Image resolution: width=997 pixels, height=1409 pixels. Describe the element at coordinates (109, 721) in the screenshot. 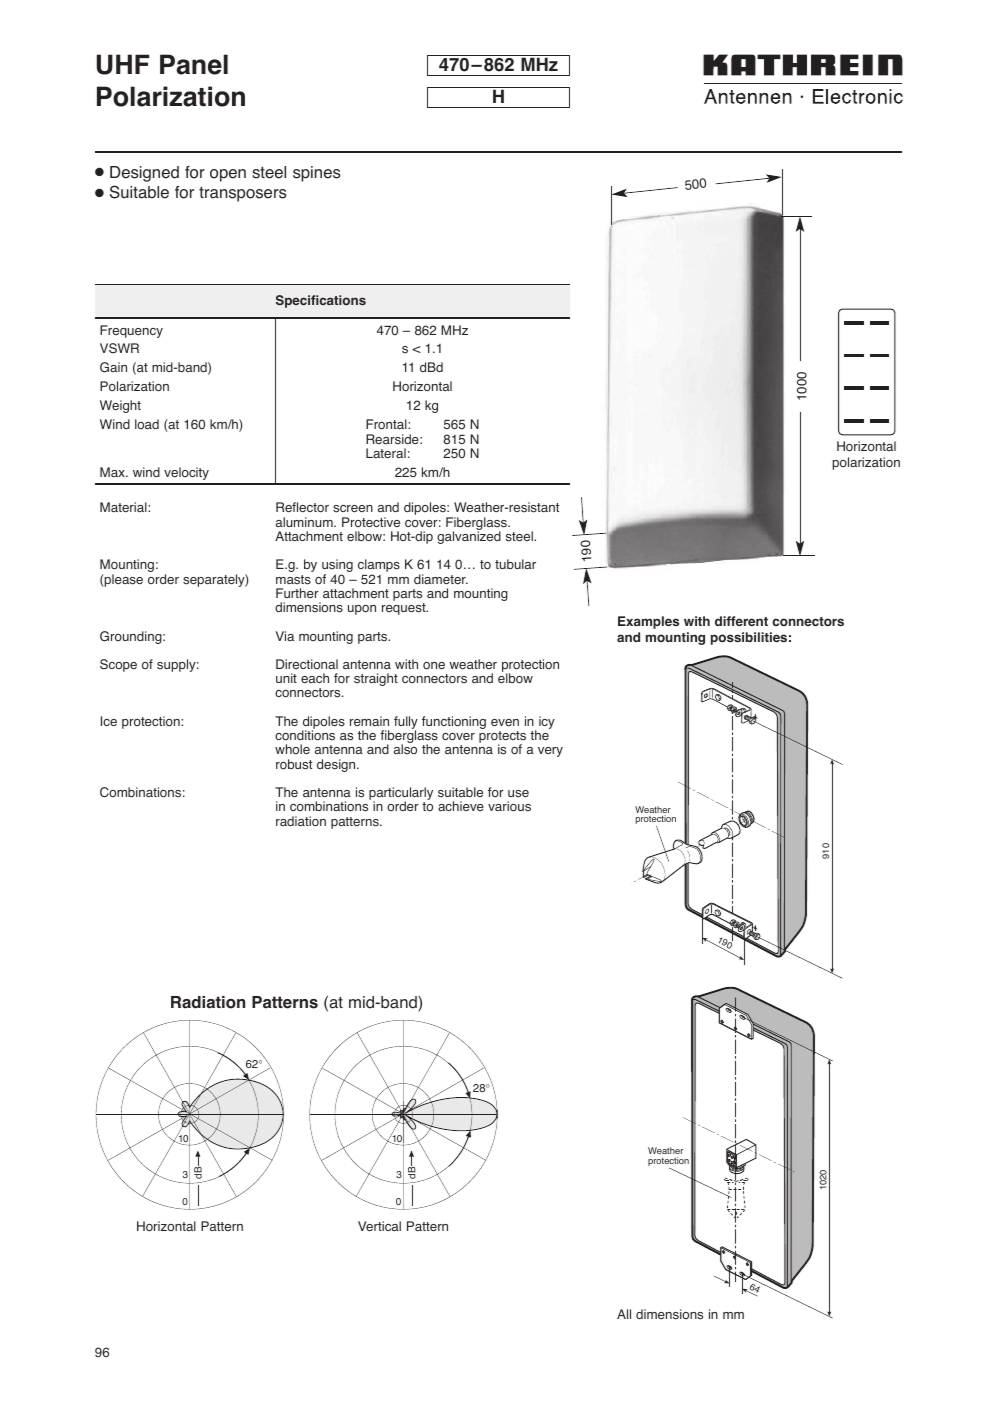

I see `Ice` at that location.
